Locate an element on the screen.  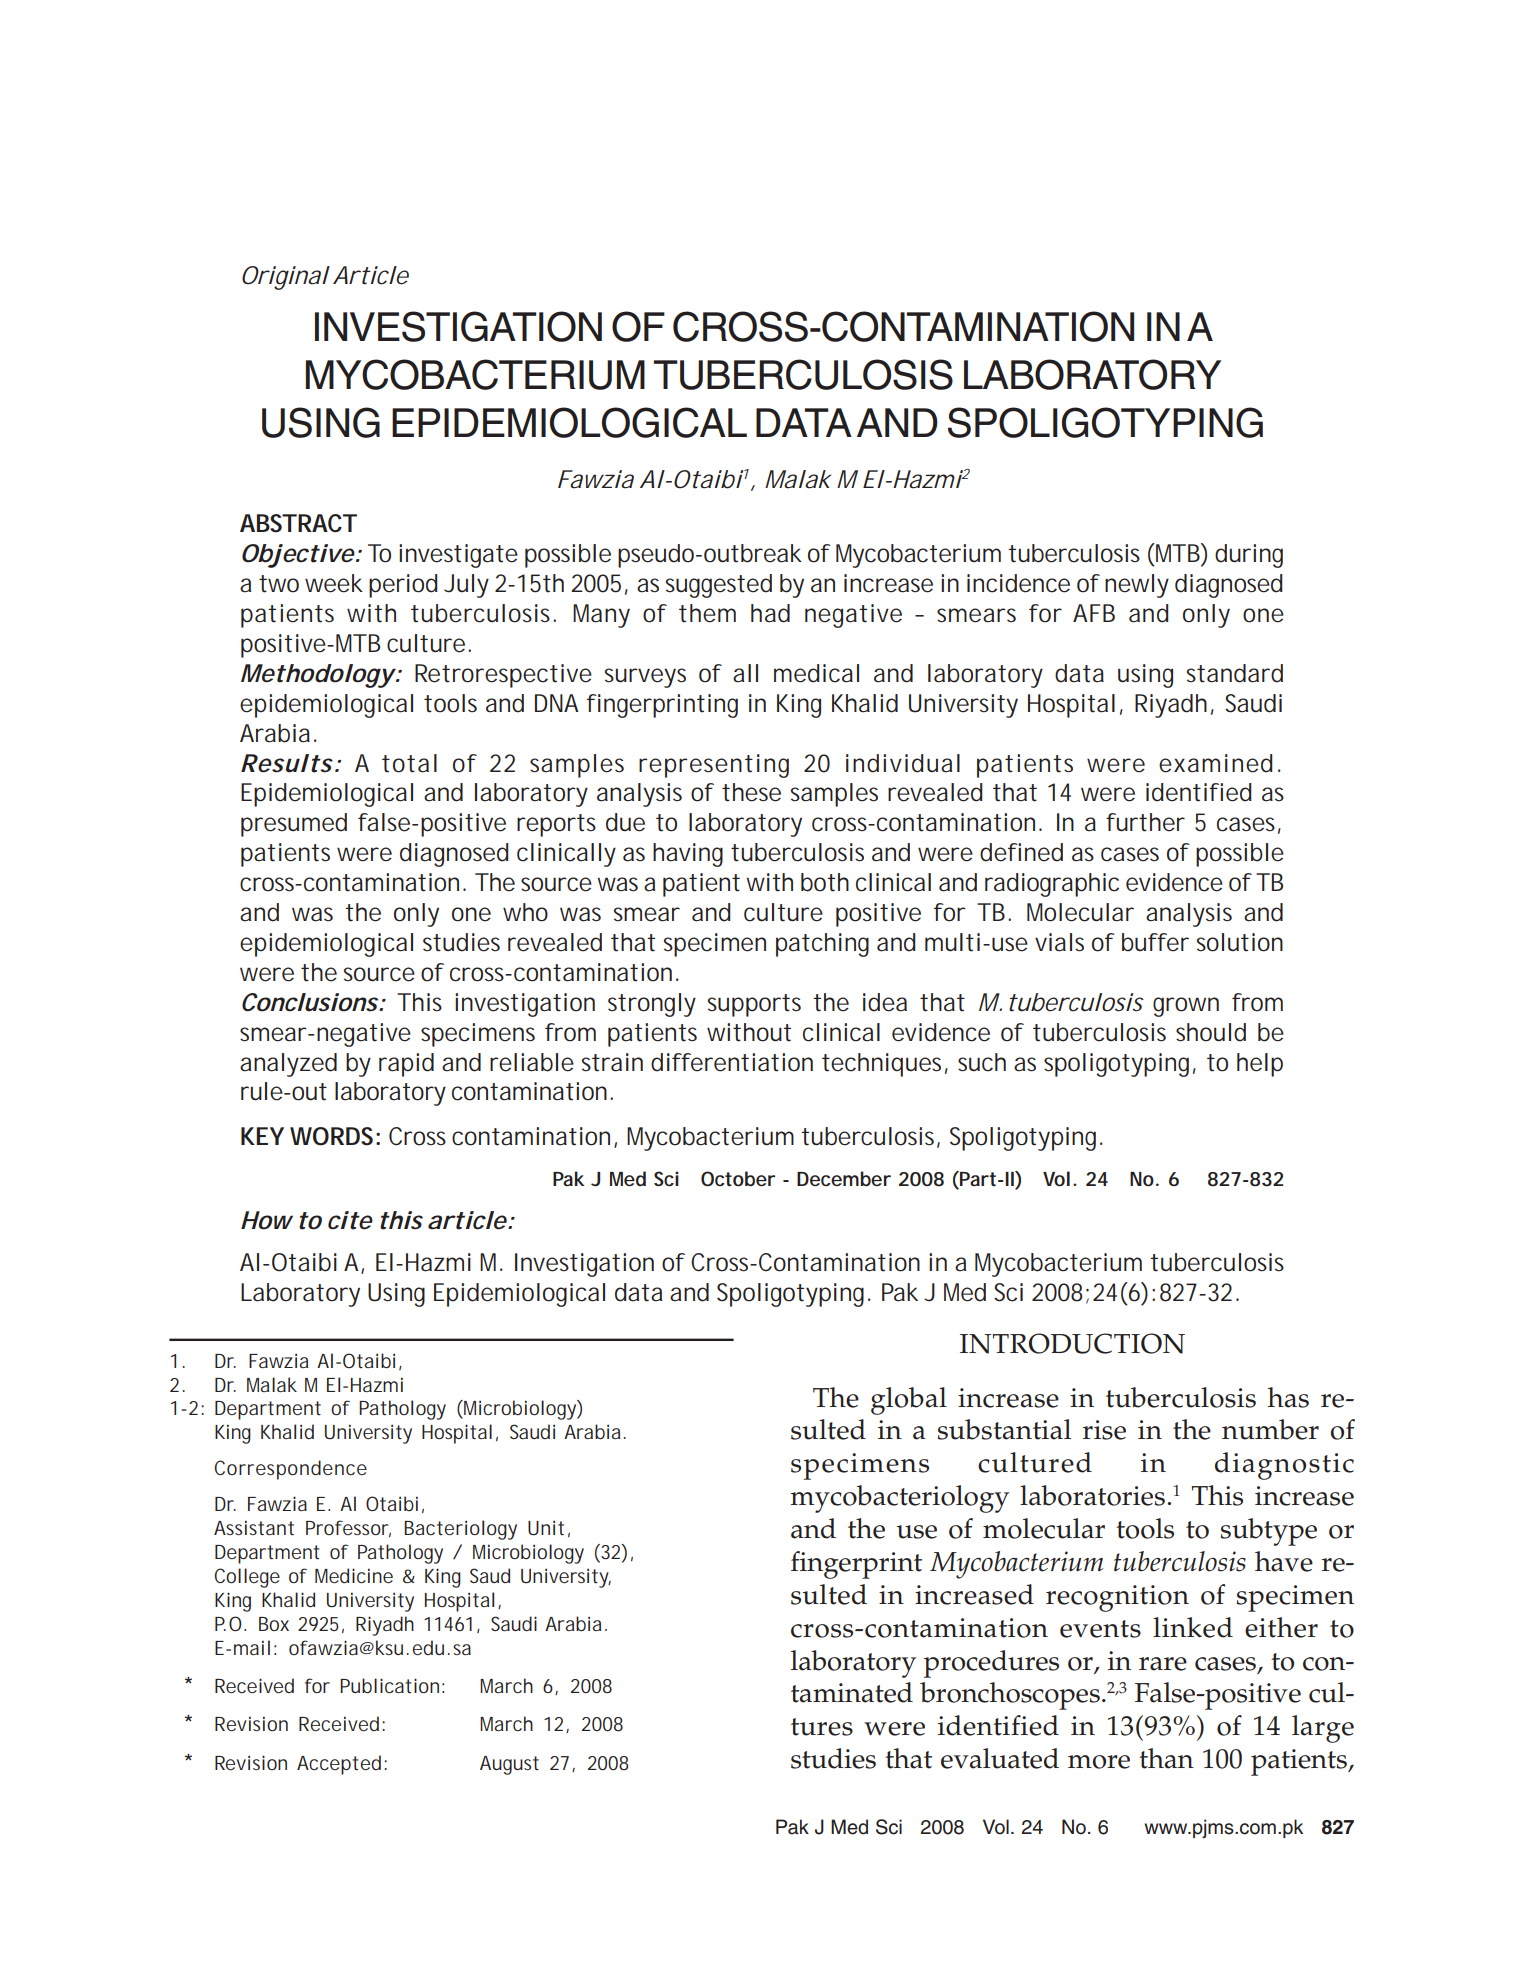
week is located at coordinates (333, 583).
